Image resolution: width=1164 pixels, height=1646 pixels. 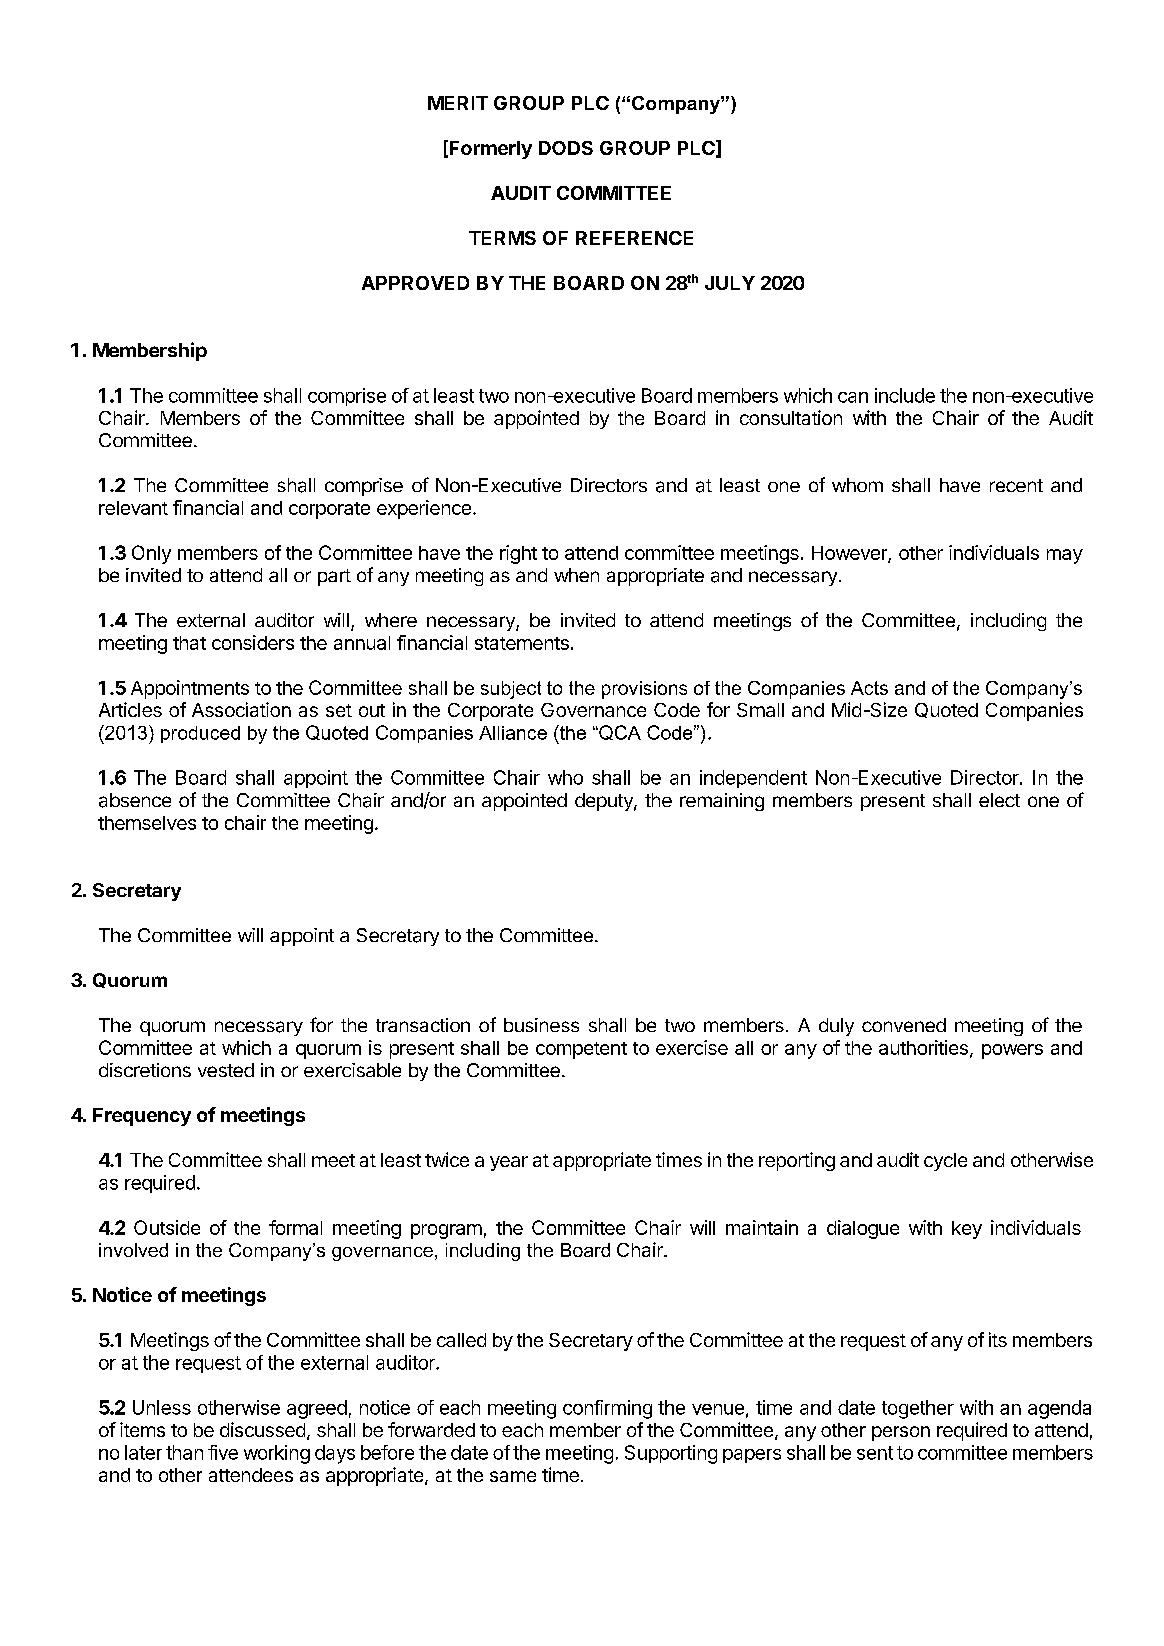 I want to click on JULY, so click(x=730, y=283).
